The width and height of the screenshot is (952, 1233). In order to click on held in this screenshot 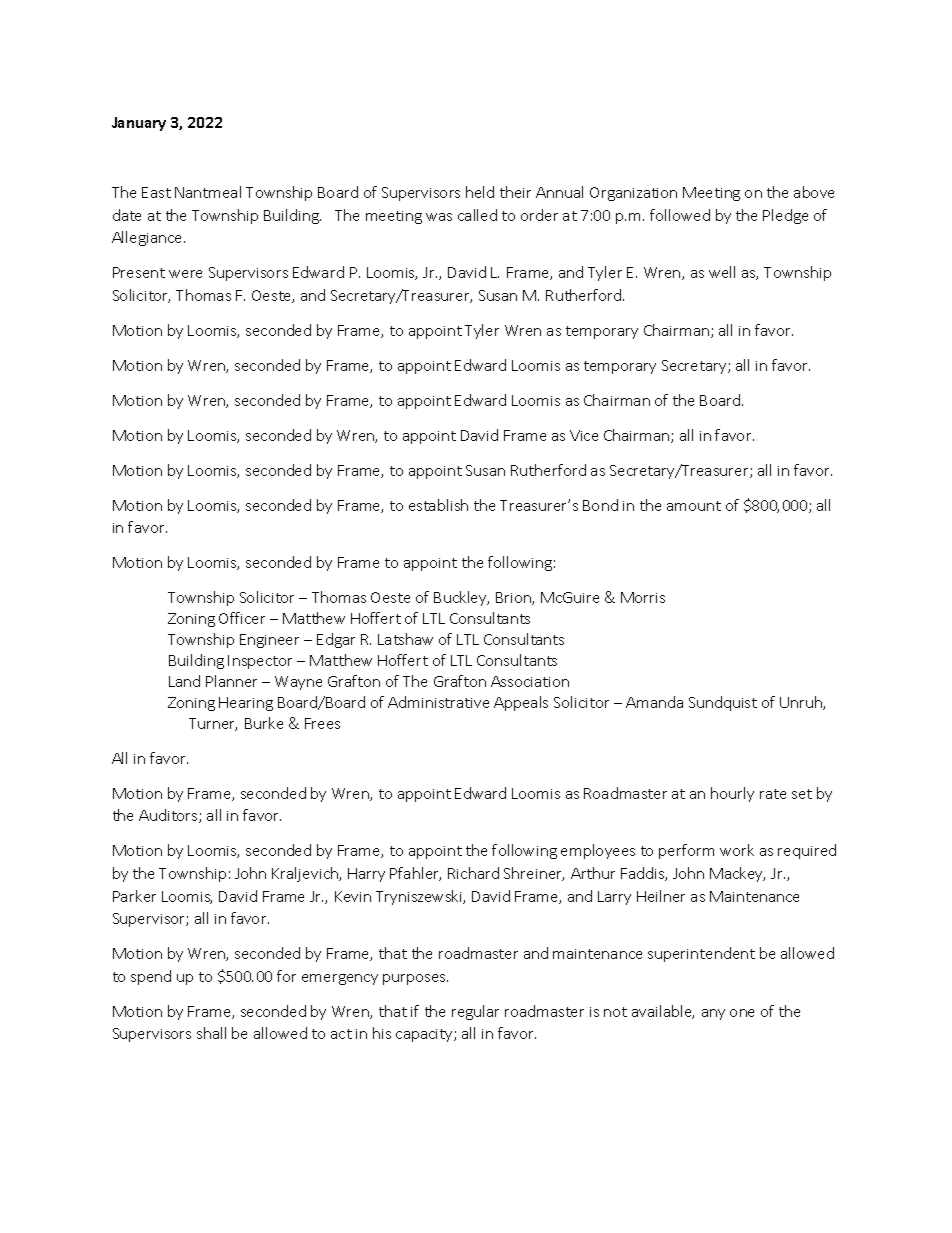, I will do `click(480, 192)`.
